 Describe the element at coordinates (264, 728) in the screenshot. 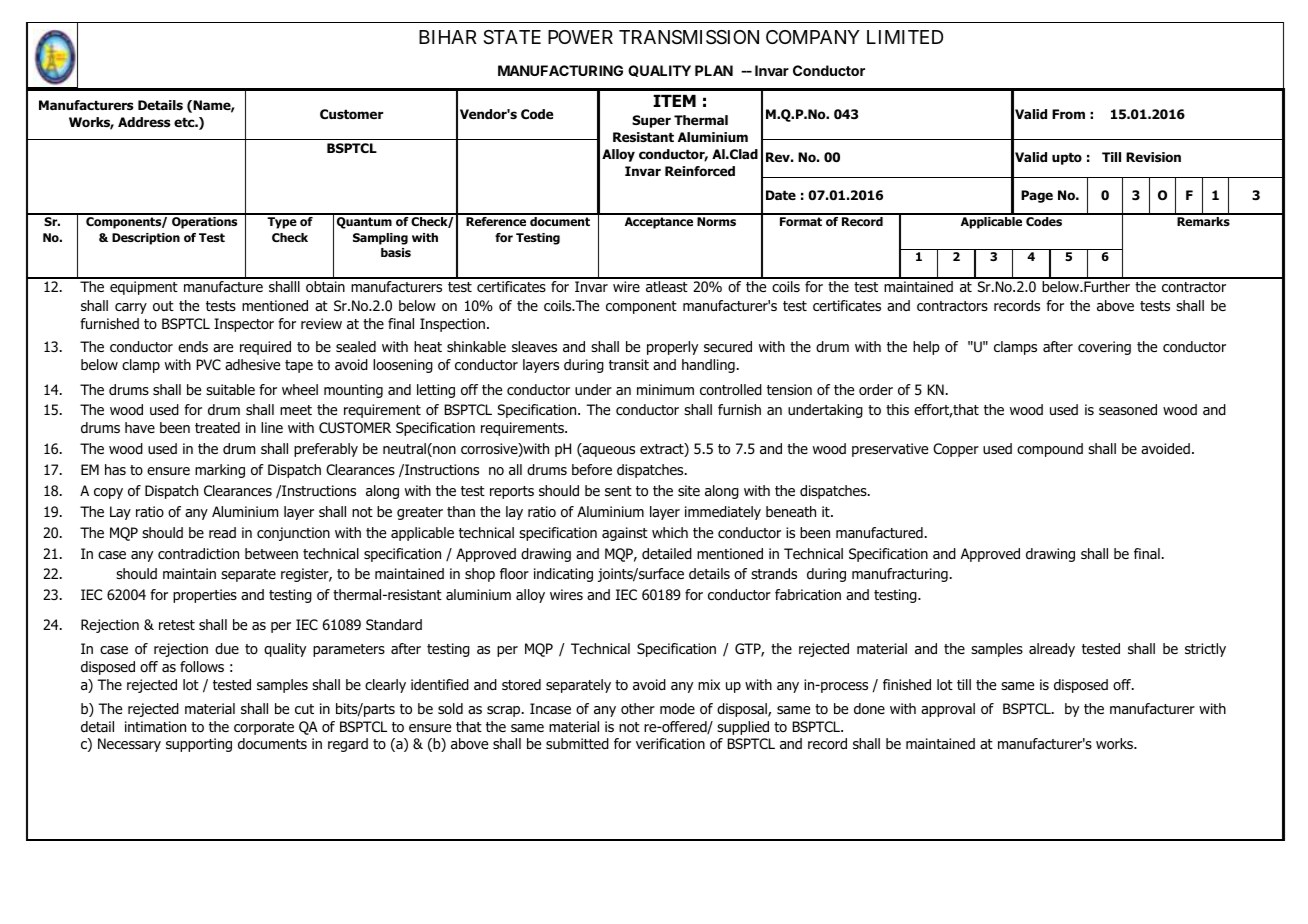

I see `corporate` at that location.
